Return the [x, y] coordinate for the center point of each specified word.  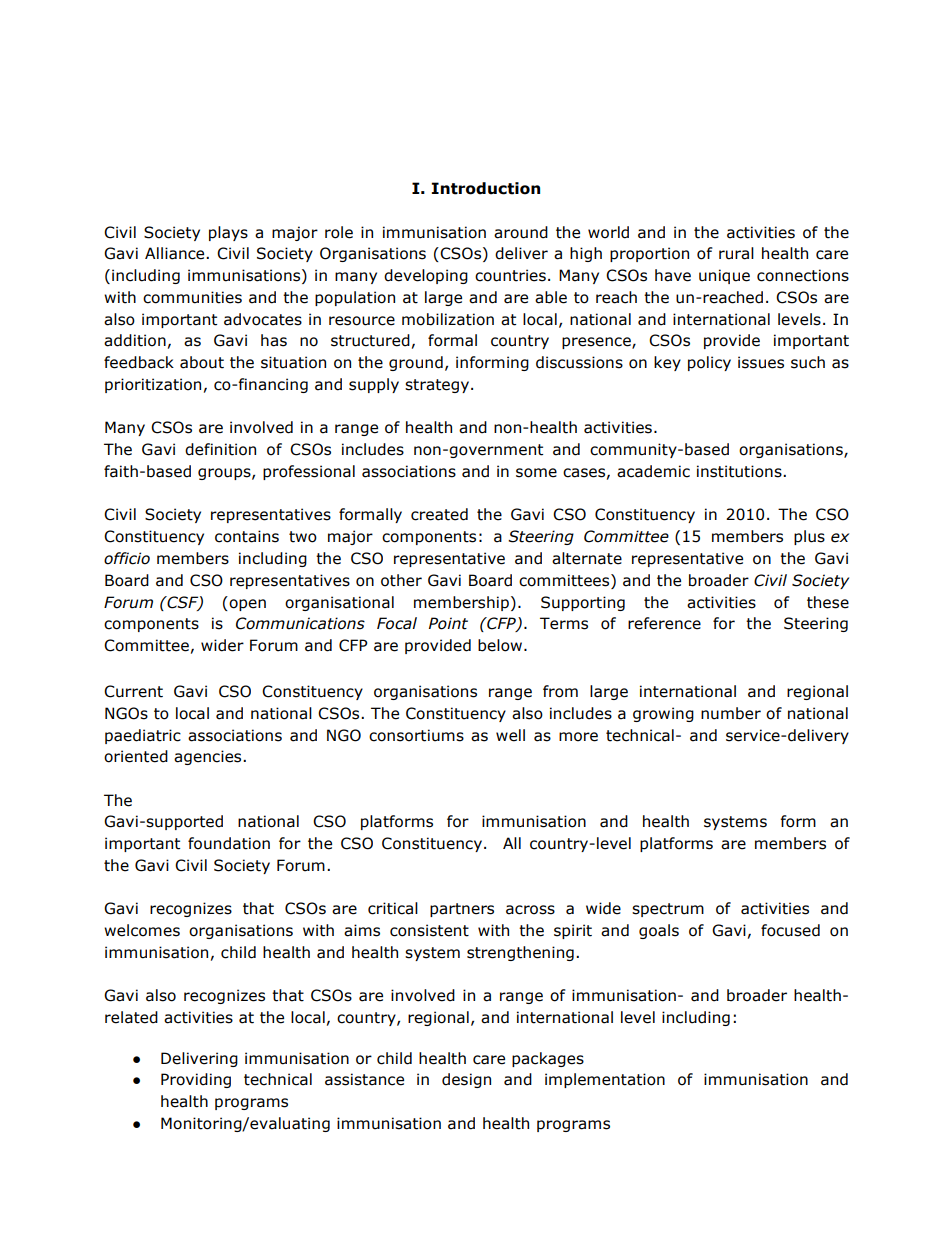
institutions [740, 471]
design [466, 1080]
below [501, 645]
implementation [605, 1080]
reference [664, 623]
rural [736, 253]
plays [228, 233]
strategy [438, 386]
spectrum [668, 910]
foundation [229, 843]
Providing [196, 1080]
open [246, 603]
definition [220, 449]
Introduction [485, 188]
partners [462, 910]
